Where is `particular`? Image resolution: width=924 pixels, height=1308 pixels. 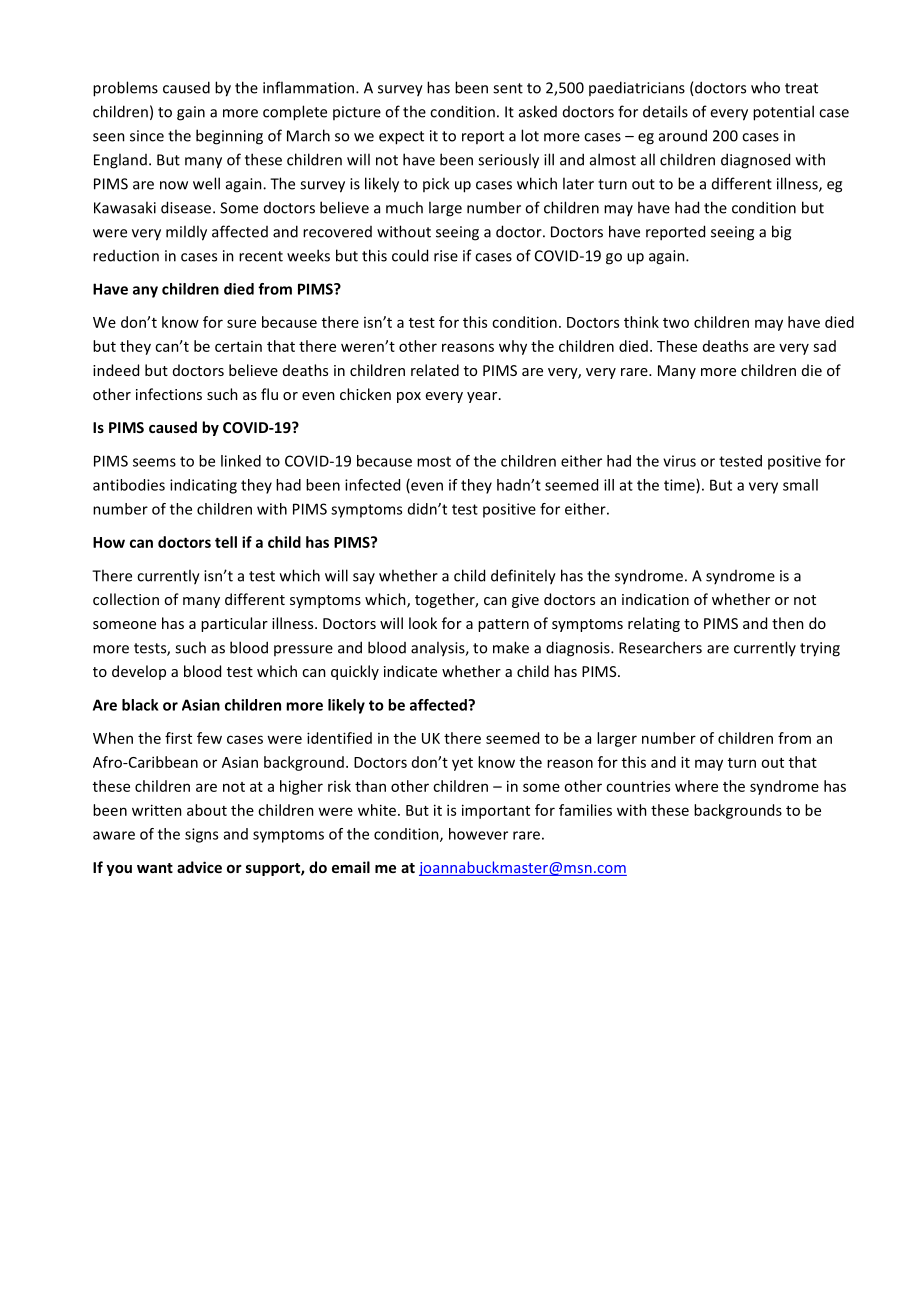 particular is located at coordinates (234, 624).
